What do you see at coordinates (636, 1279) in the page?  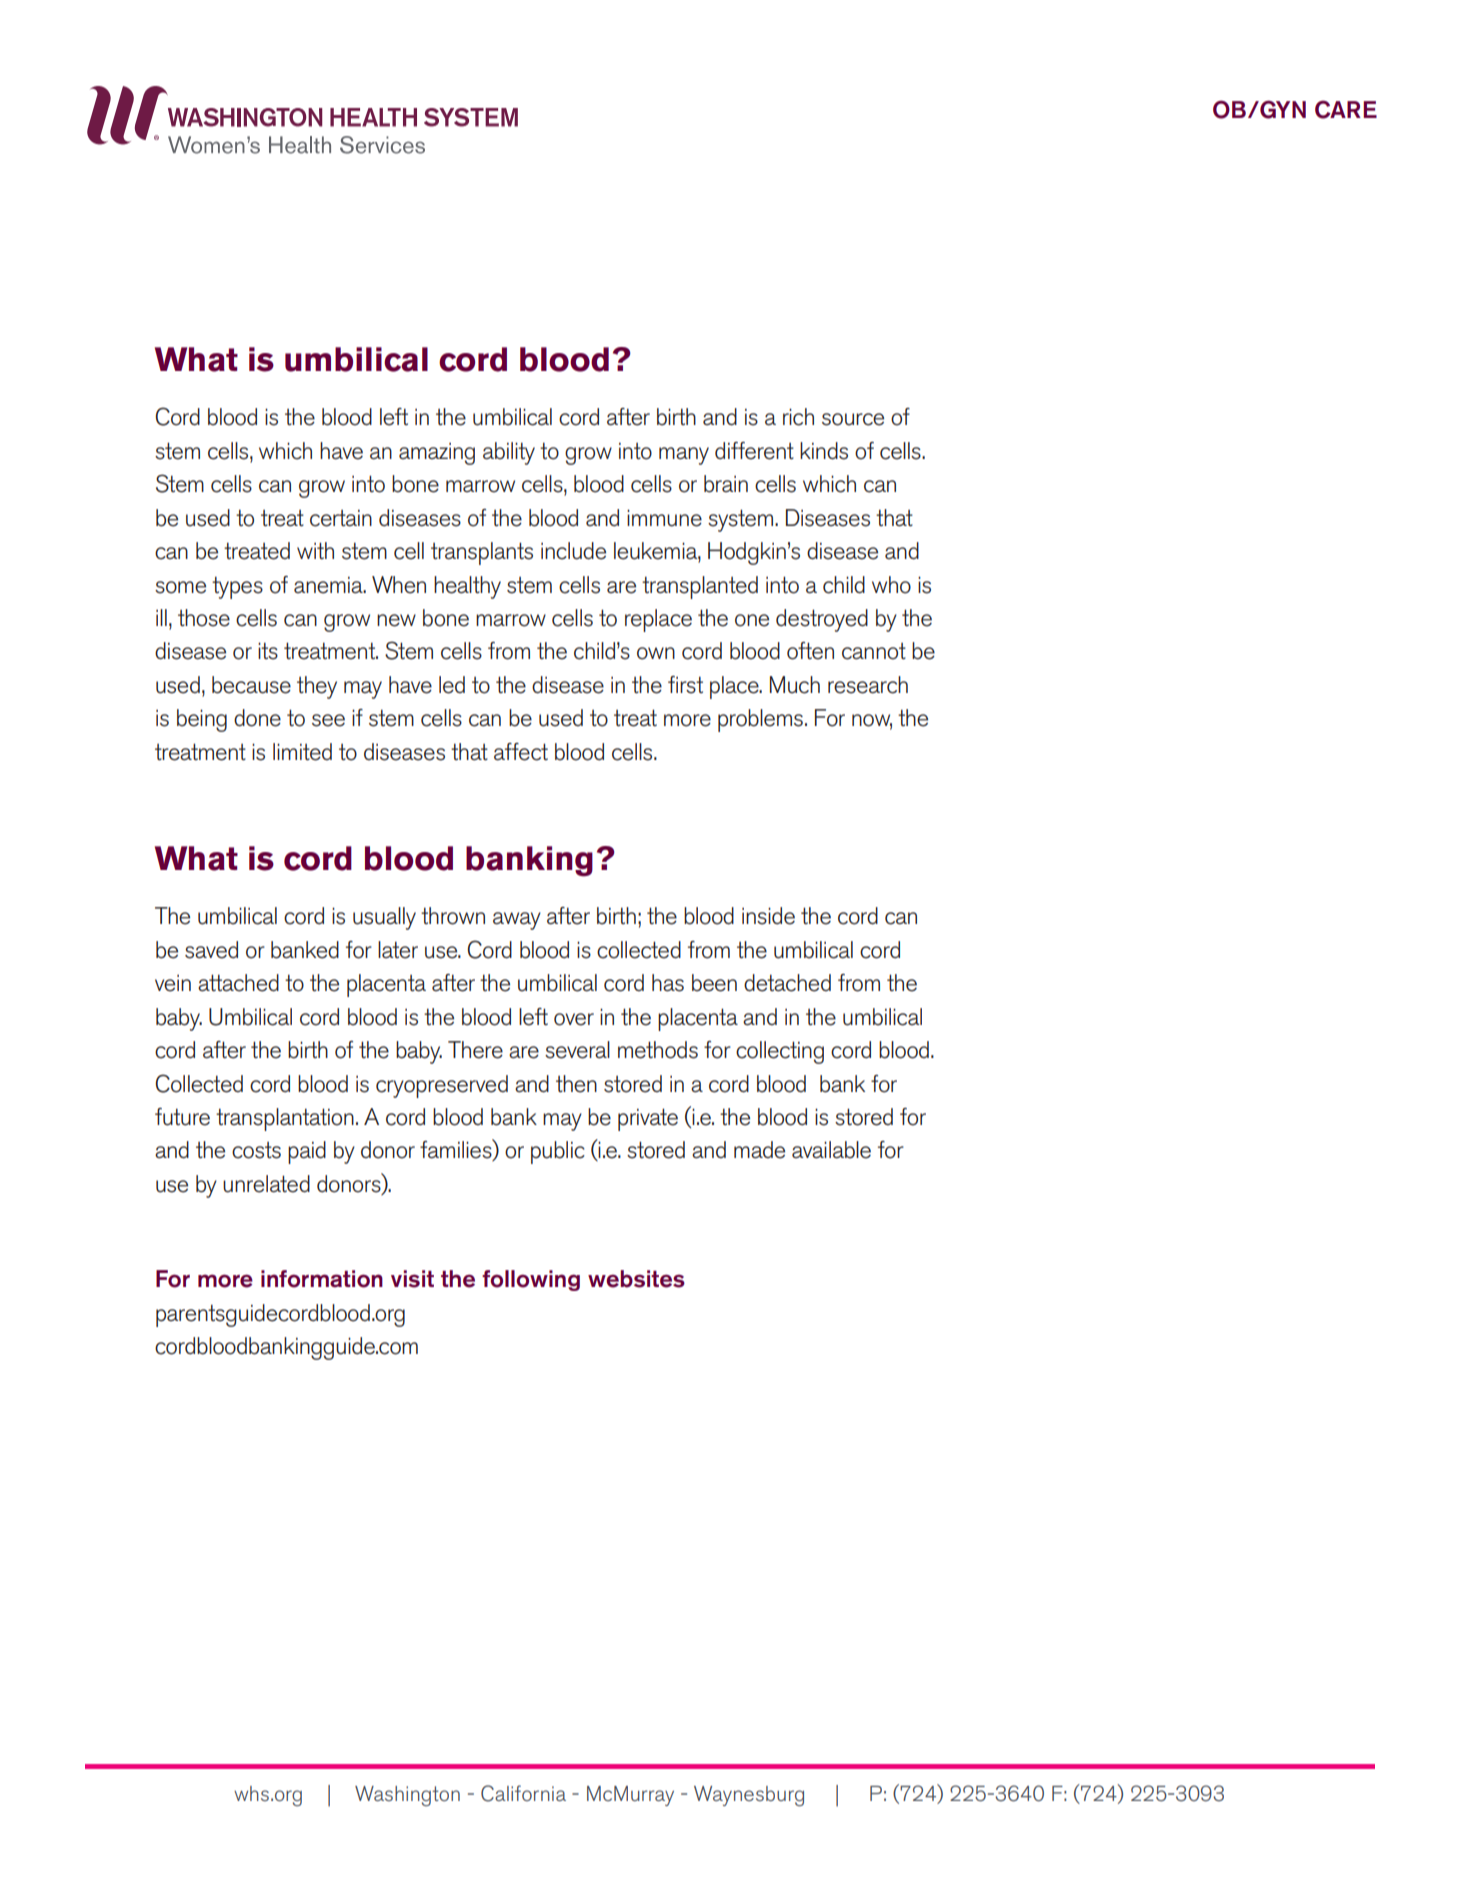 I see `websites` at bounding box center [636, 1279].
